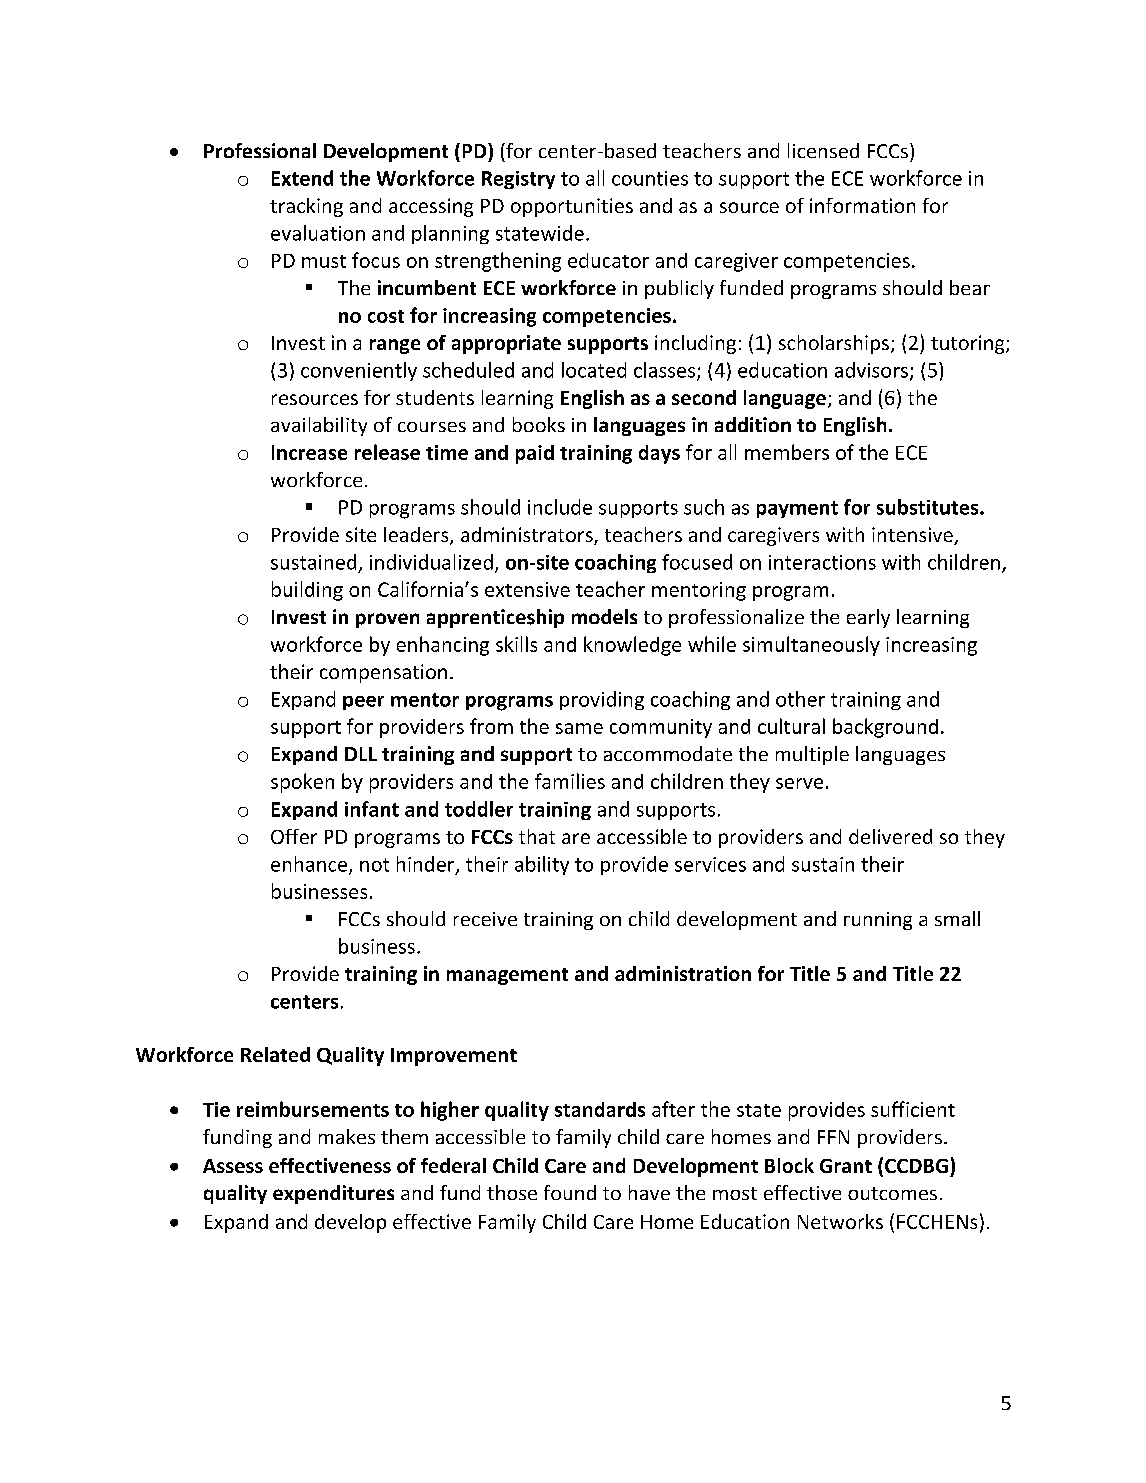 The image size is (1146, 1483). Describe the element at coordinates (572, 207) in the screenshot. I see `opportunities` at that location.
